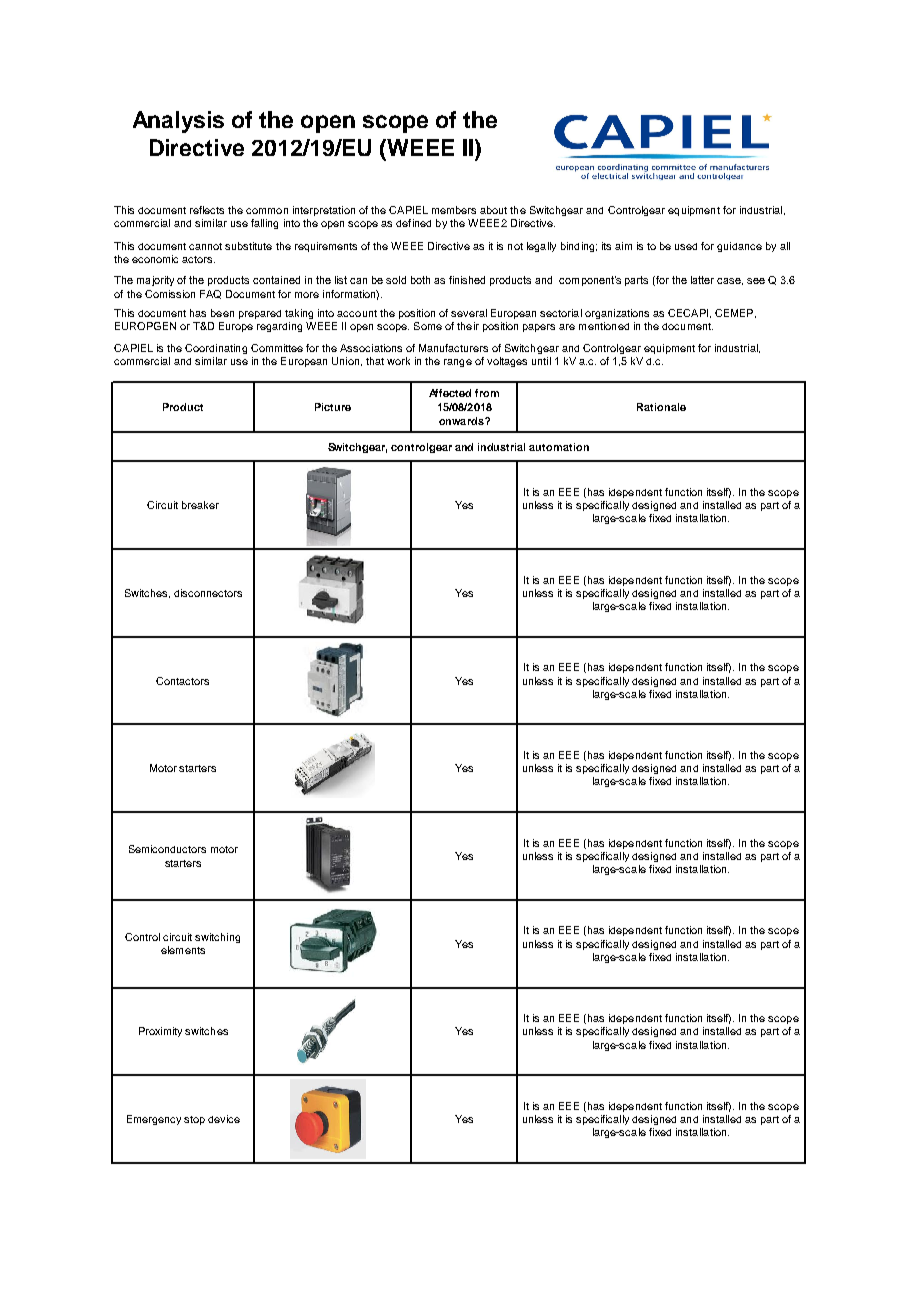 This screenshot has height=1309, width=924. Describe the element at coordinates (454, 210) in the screenshot. I see `members` at that location.
